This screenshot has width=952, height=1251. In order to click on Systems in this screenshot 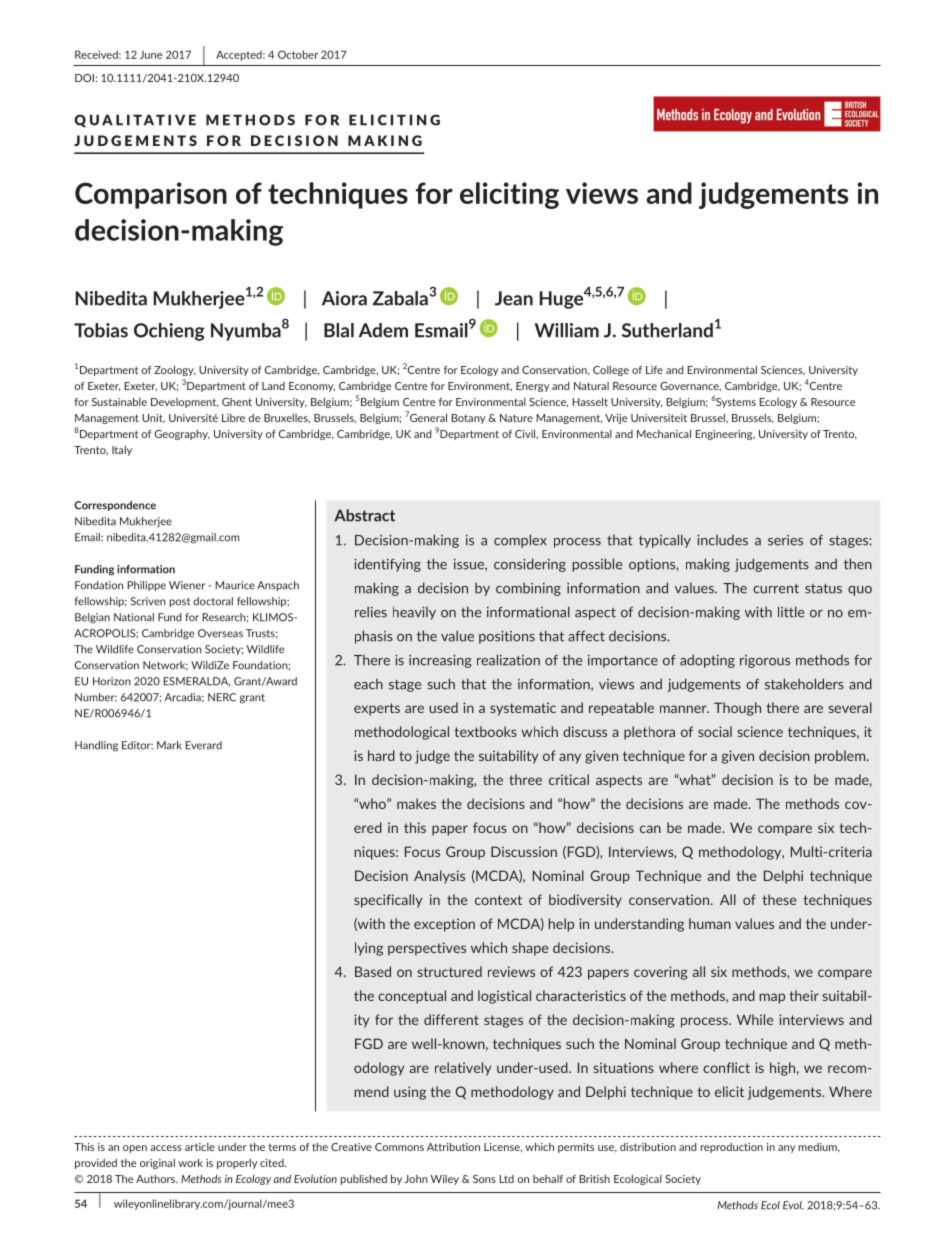, I will do `click(735, 403)`.
